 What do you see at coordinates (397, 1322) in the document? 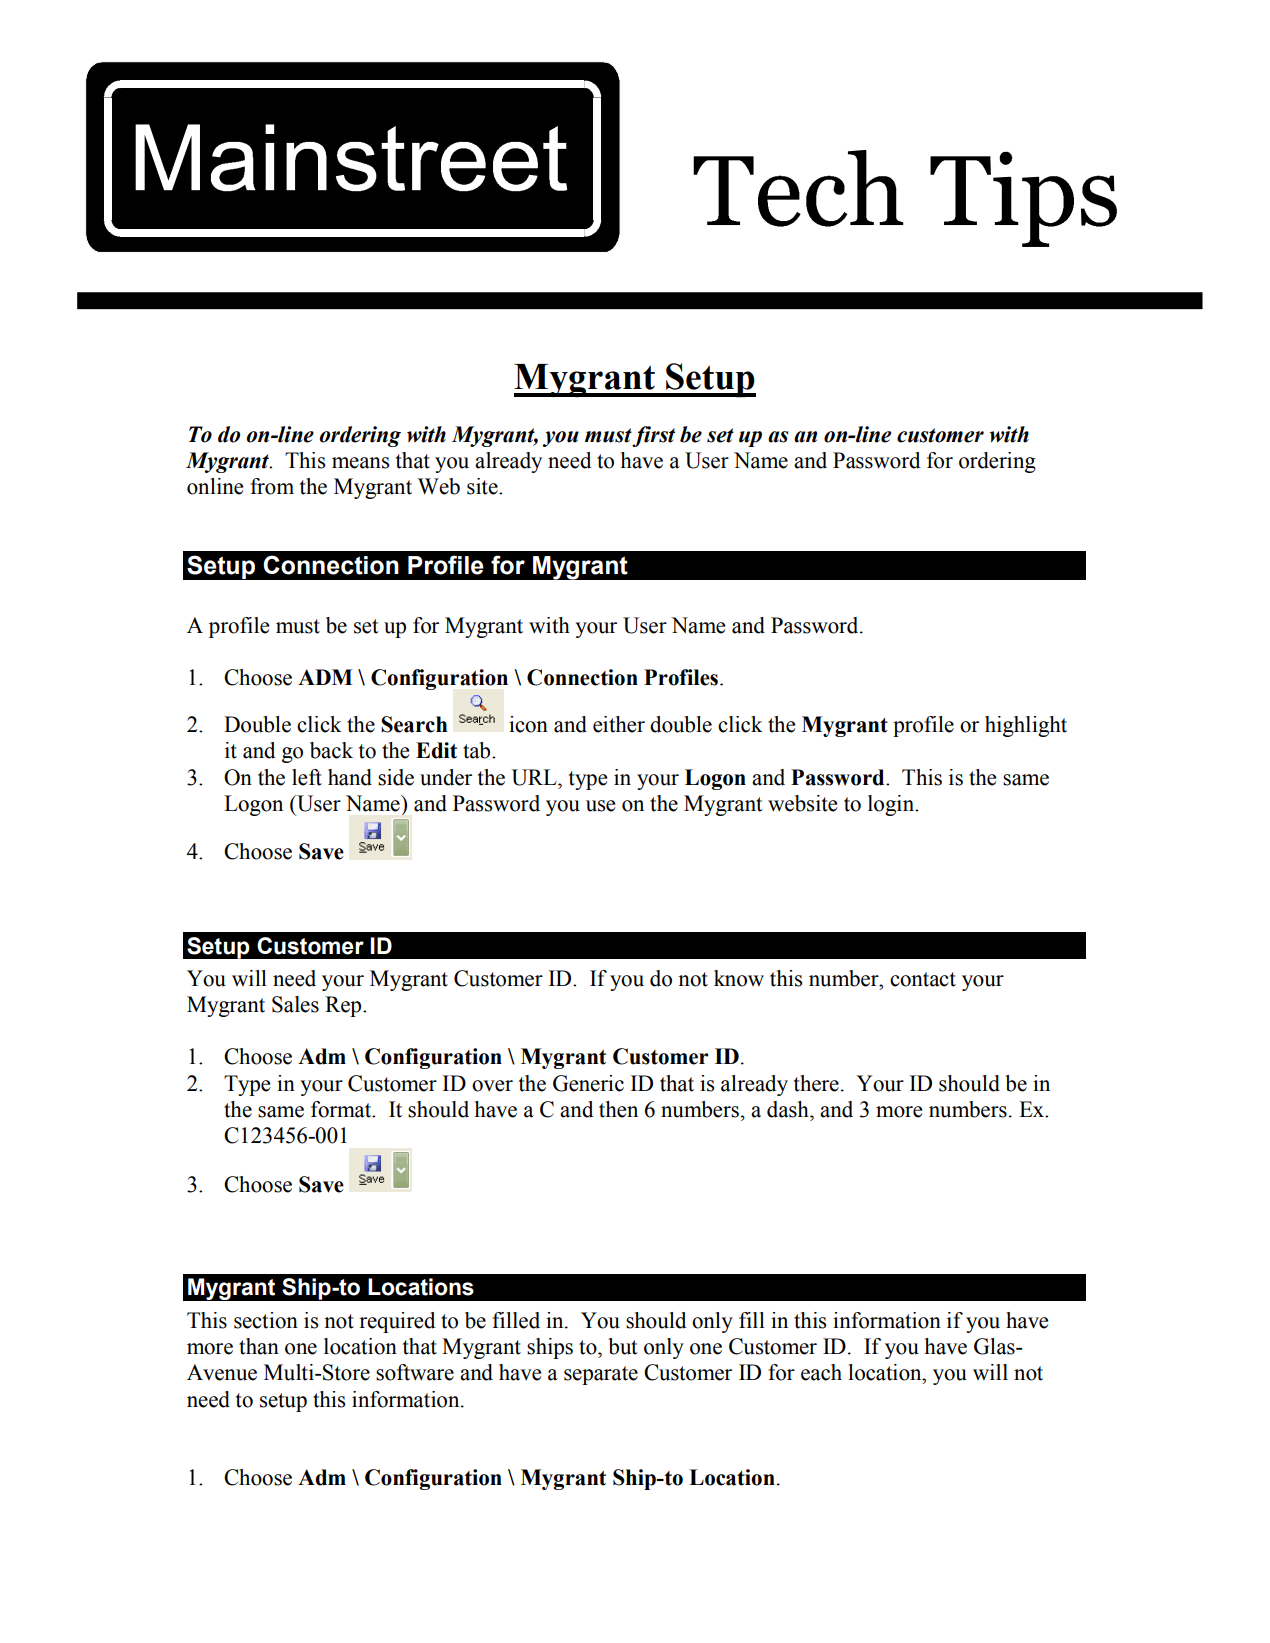
I see `required` at bounding box center [397, 1322].
